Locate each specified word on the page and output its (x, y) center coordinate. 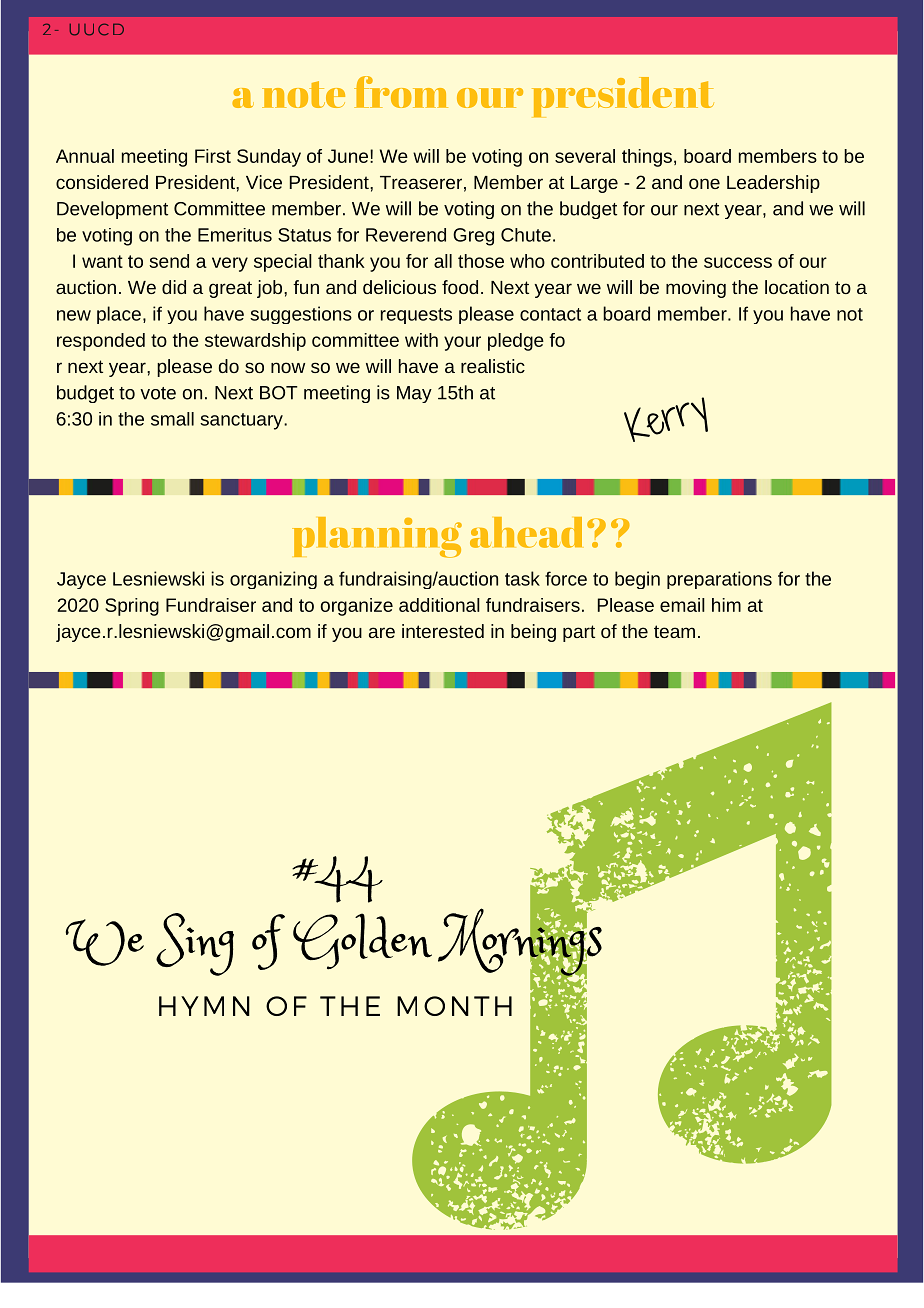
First (213, 156)
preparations (719, 580)
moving (696, 289)
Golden (362, 941)
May (414, 394)
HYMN (204, 1006)
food (460, 287)
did (174, 287)
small (172, 419)
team (674, 631)
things (647, 158)
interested (443, 631)
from (401, 92)
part (579, 633)
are (382, 632)
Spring (132, 607)
